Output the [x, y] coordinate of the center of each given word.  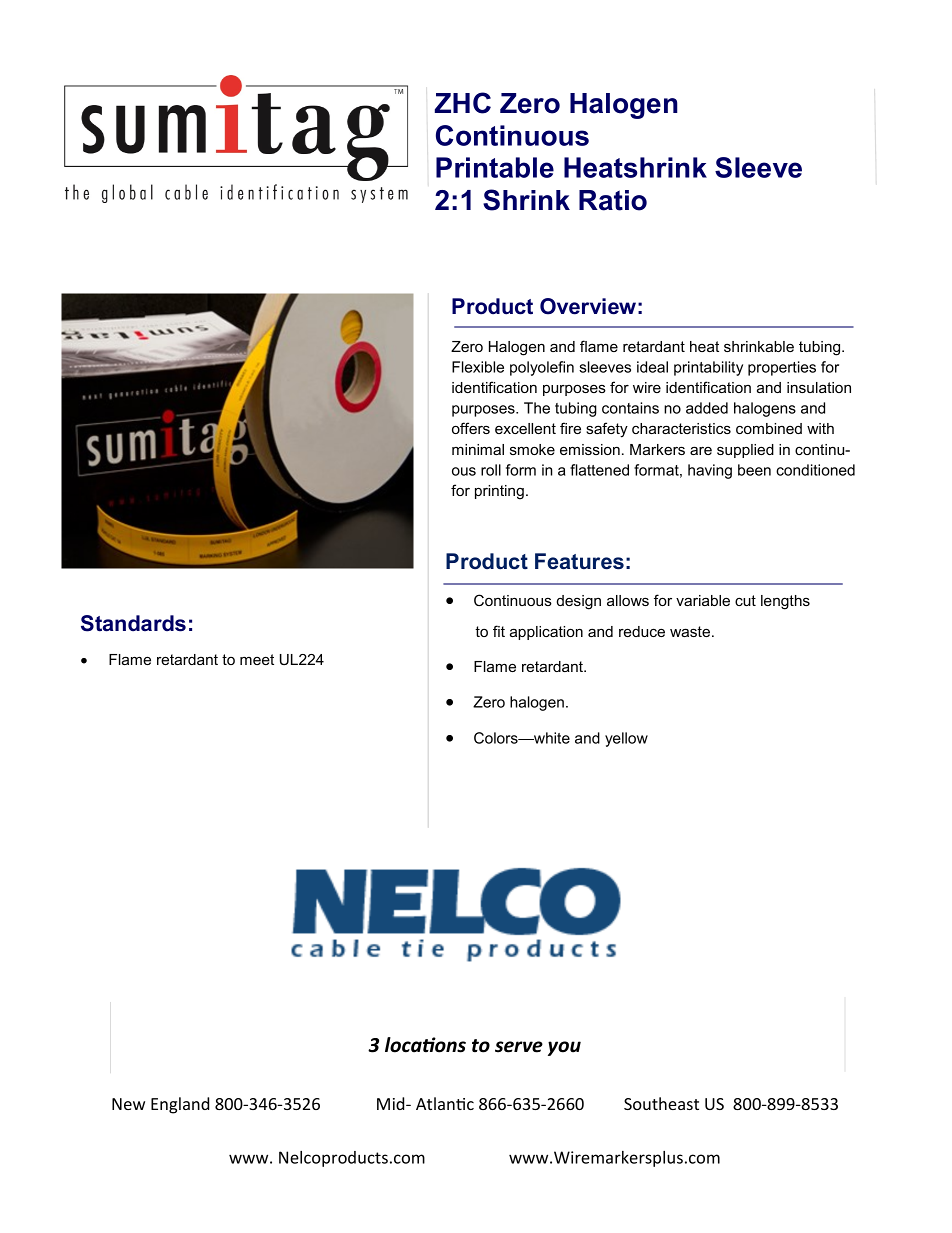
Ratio [613, 200]
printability [708, 368]
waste [690, 631]
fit [499, 631]
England [180, 1105]
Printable [495, 167]
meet [257, 659]
